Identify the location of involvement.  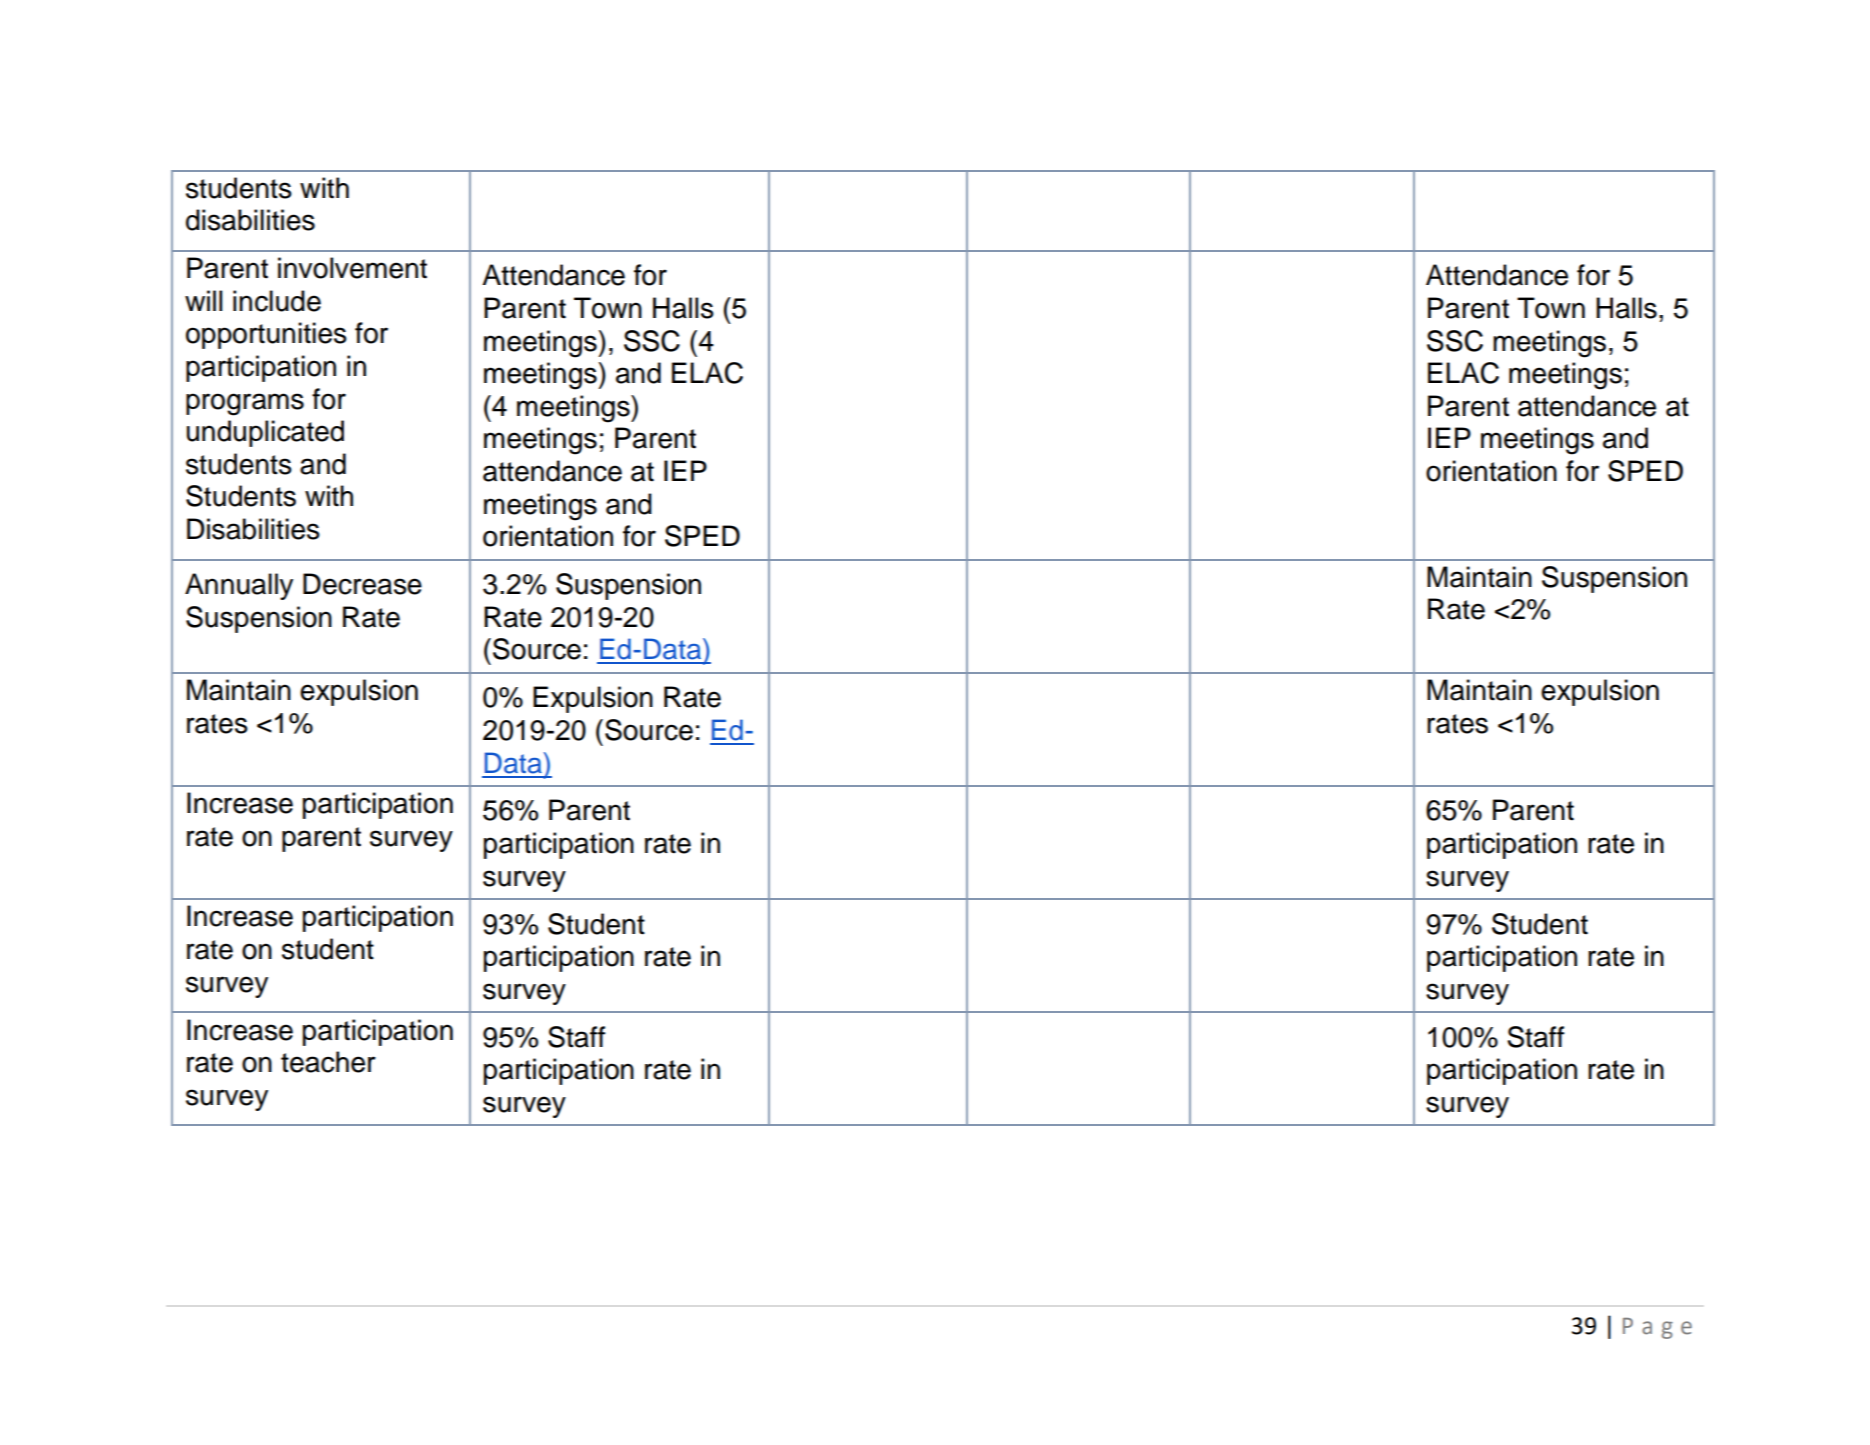
(352, 268).
